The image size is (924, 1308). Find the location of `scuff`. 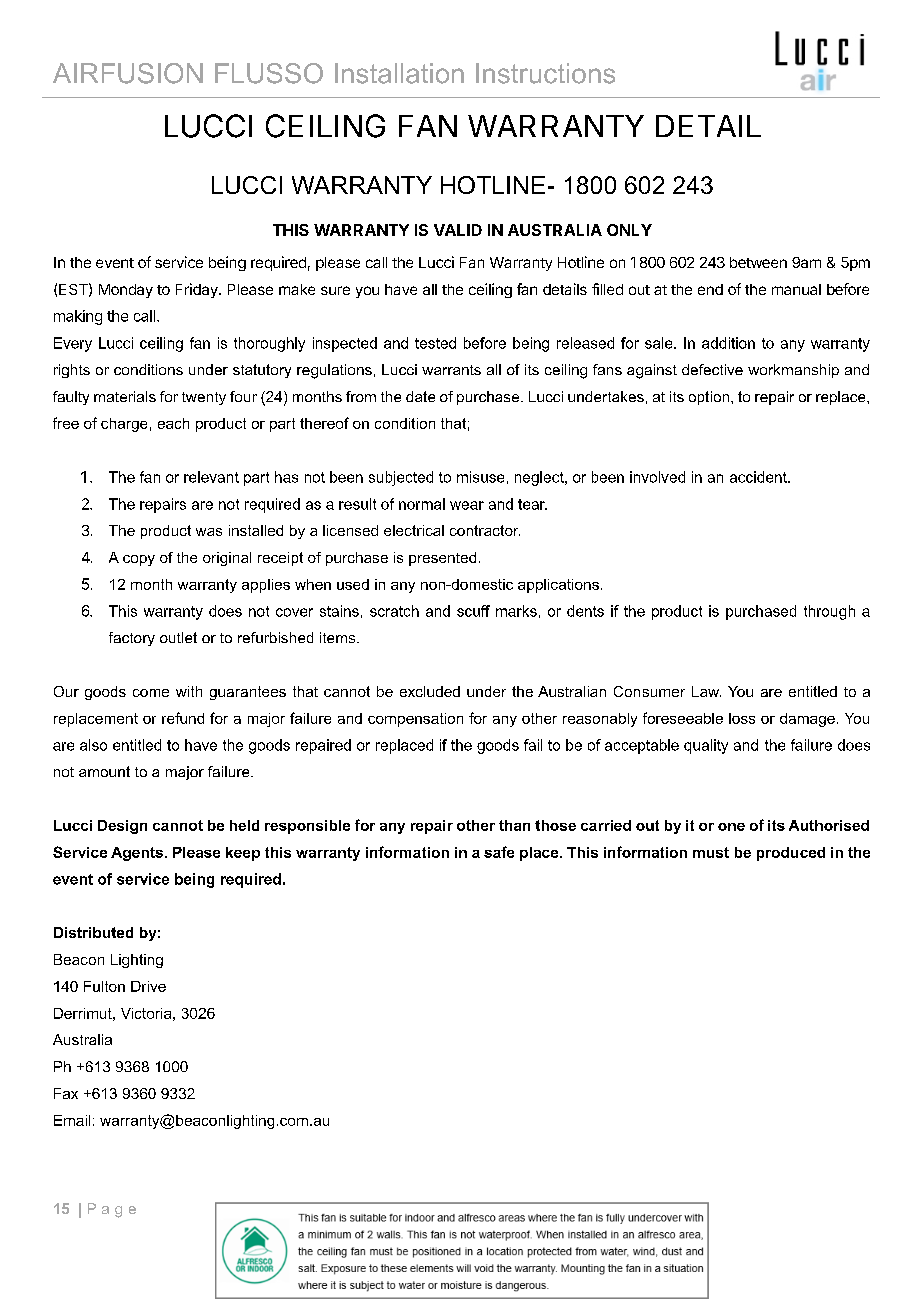

scuff is located at coordinates (473, 611).
